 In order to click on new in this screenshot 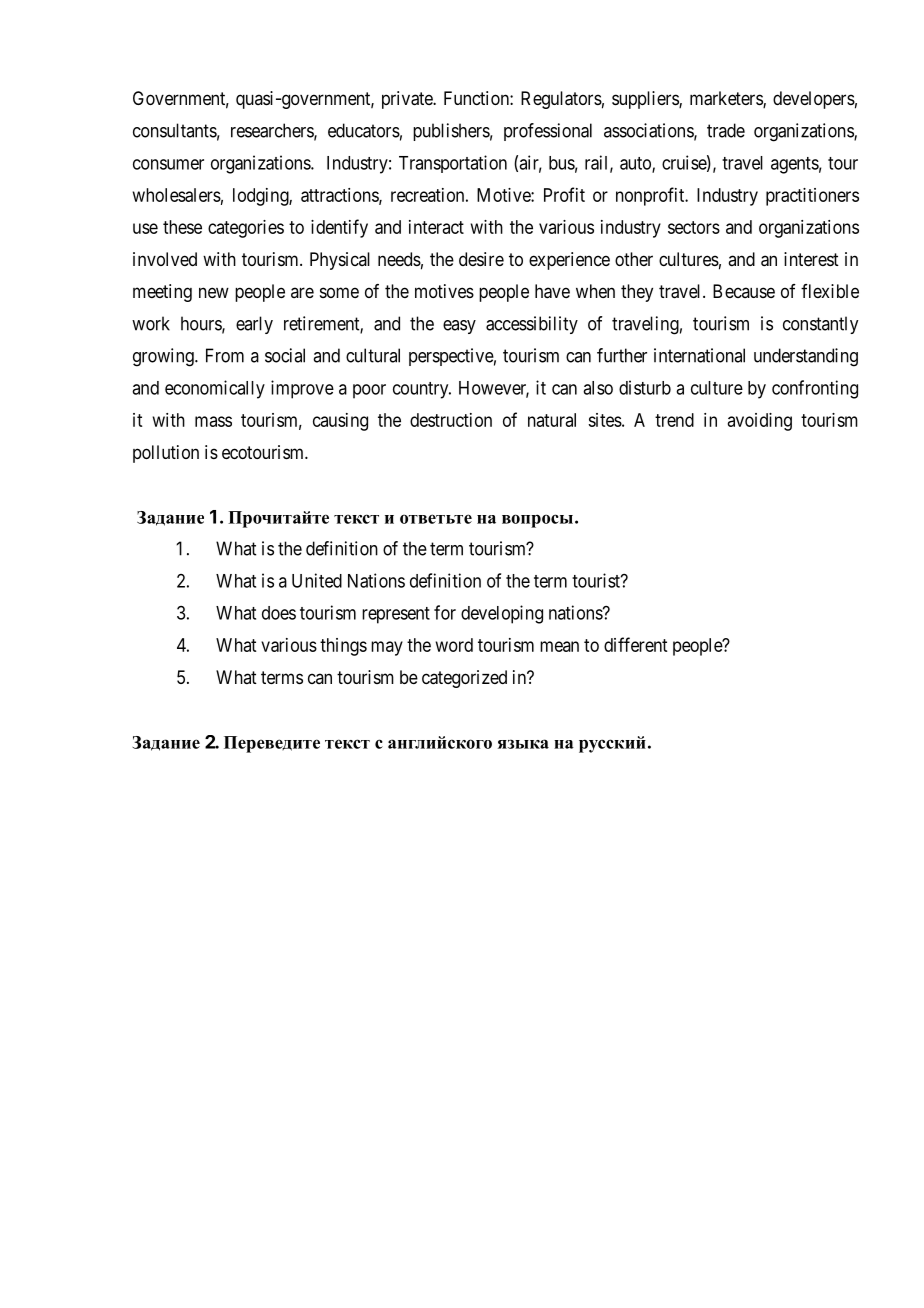, I will do `click(214, 292)`.
